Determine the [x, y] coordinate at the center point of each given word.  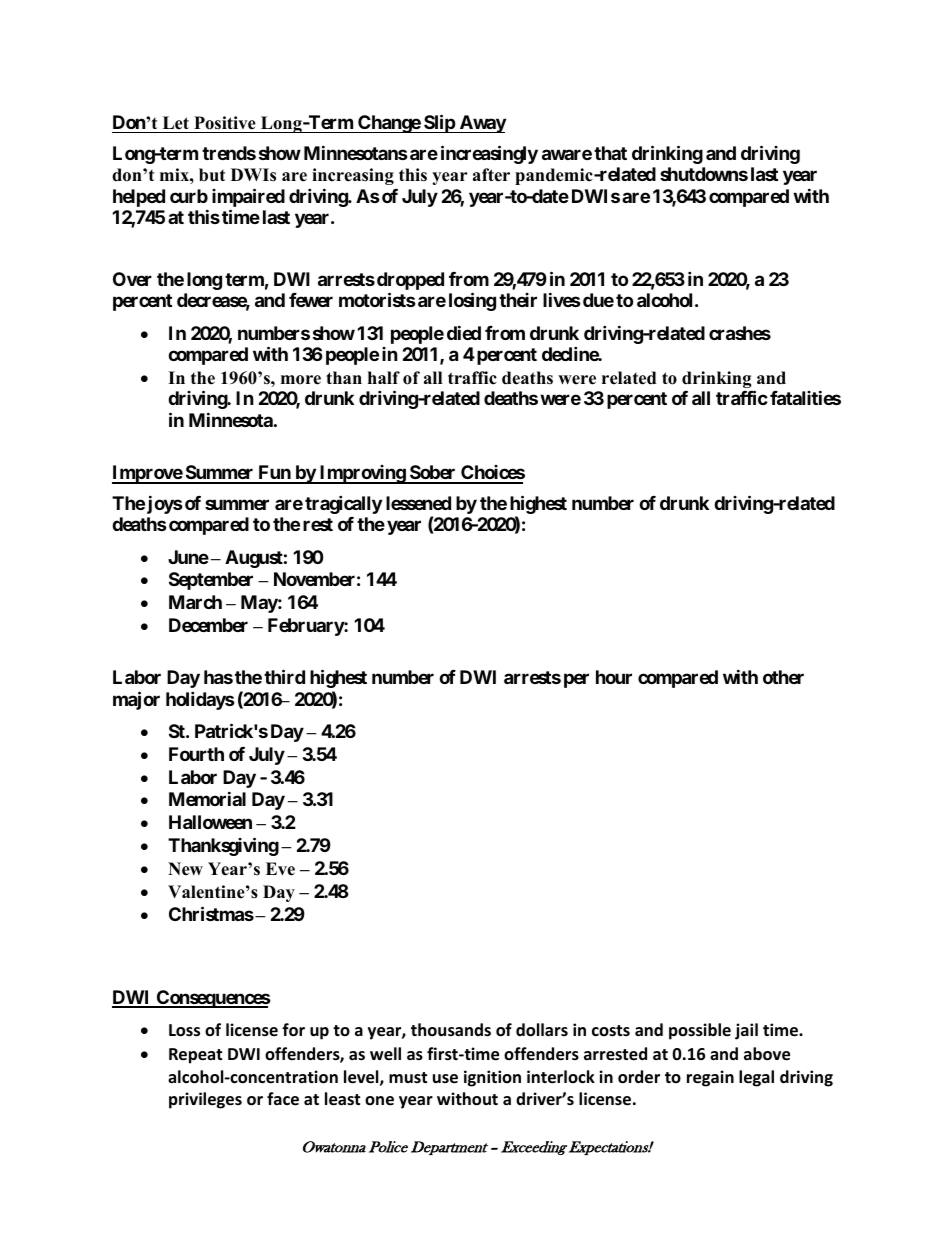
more [301, 380]
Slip [439, 123]
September [211, 581]
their [518, 300]
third [284, 677]
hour [614, 677]
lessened [418, 503]
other [783, 677]
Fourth [196, 754]
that [610, 153]
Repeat [195, 1056]
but [212, 175]
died [464, 332]
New [185, 869]
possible [700, 1031]
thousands [451, 1030]
